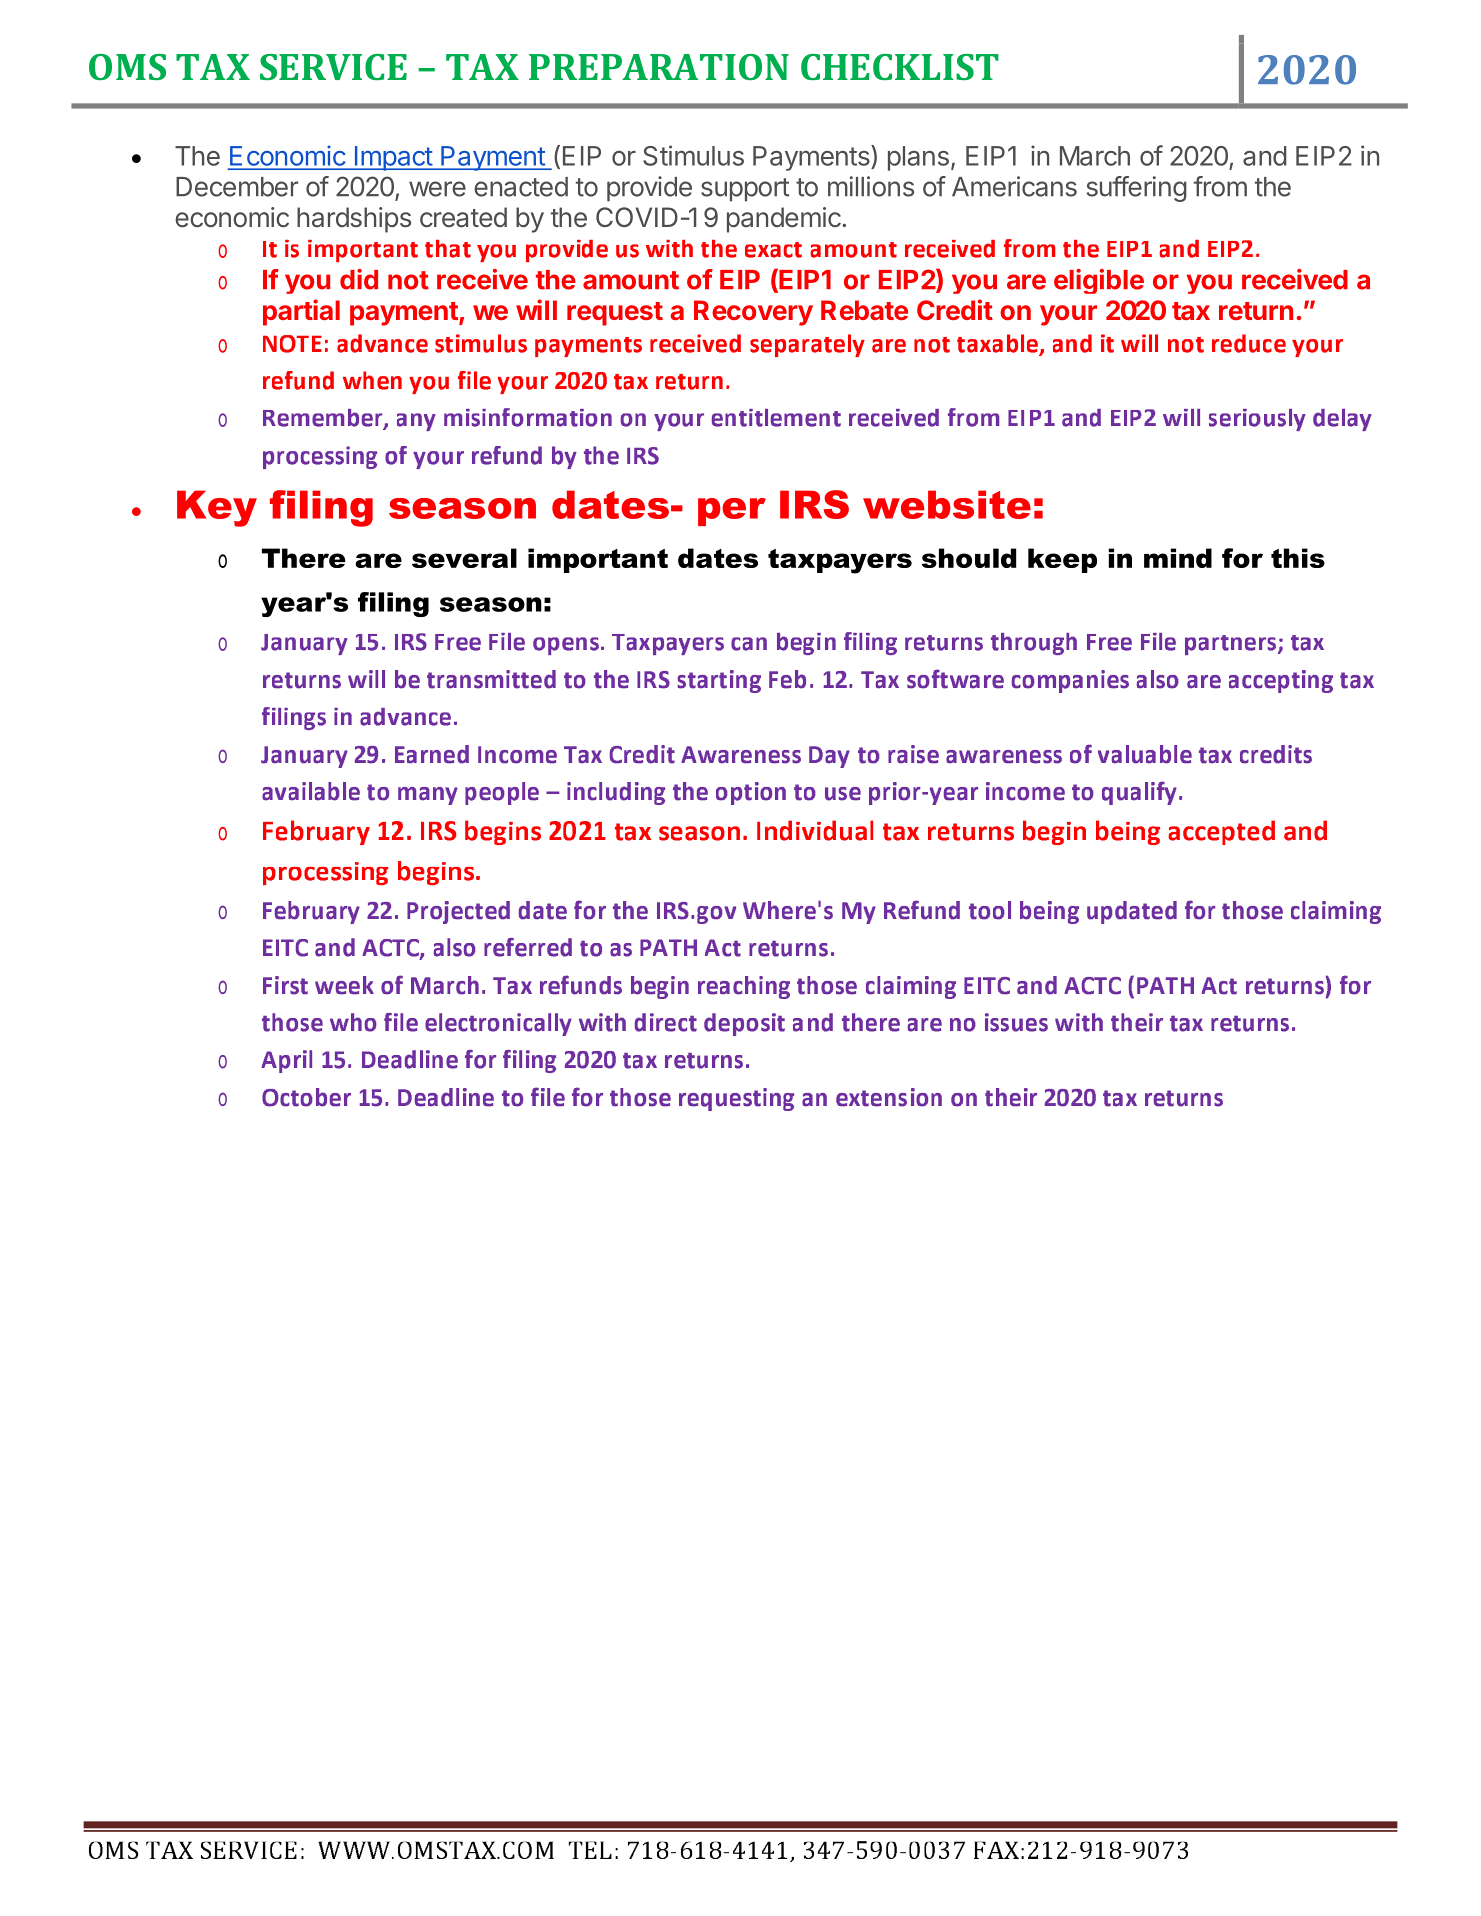  What do you see at coordinates (744, 1024) in the image?
I see `deposit` at bounding box center [744, 1024].
